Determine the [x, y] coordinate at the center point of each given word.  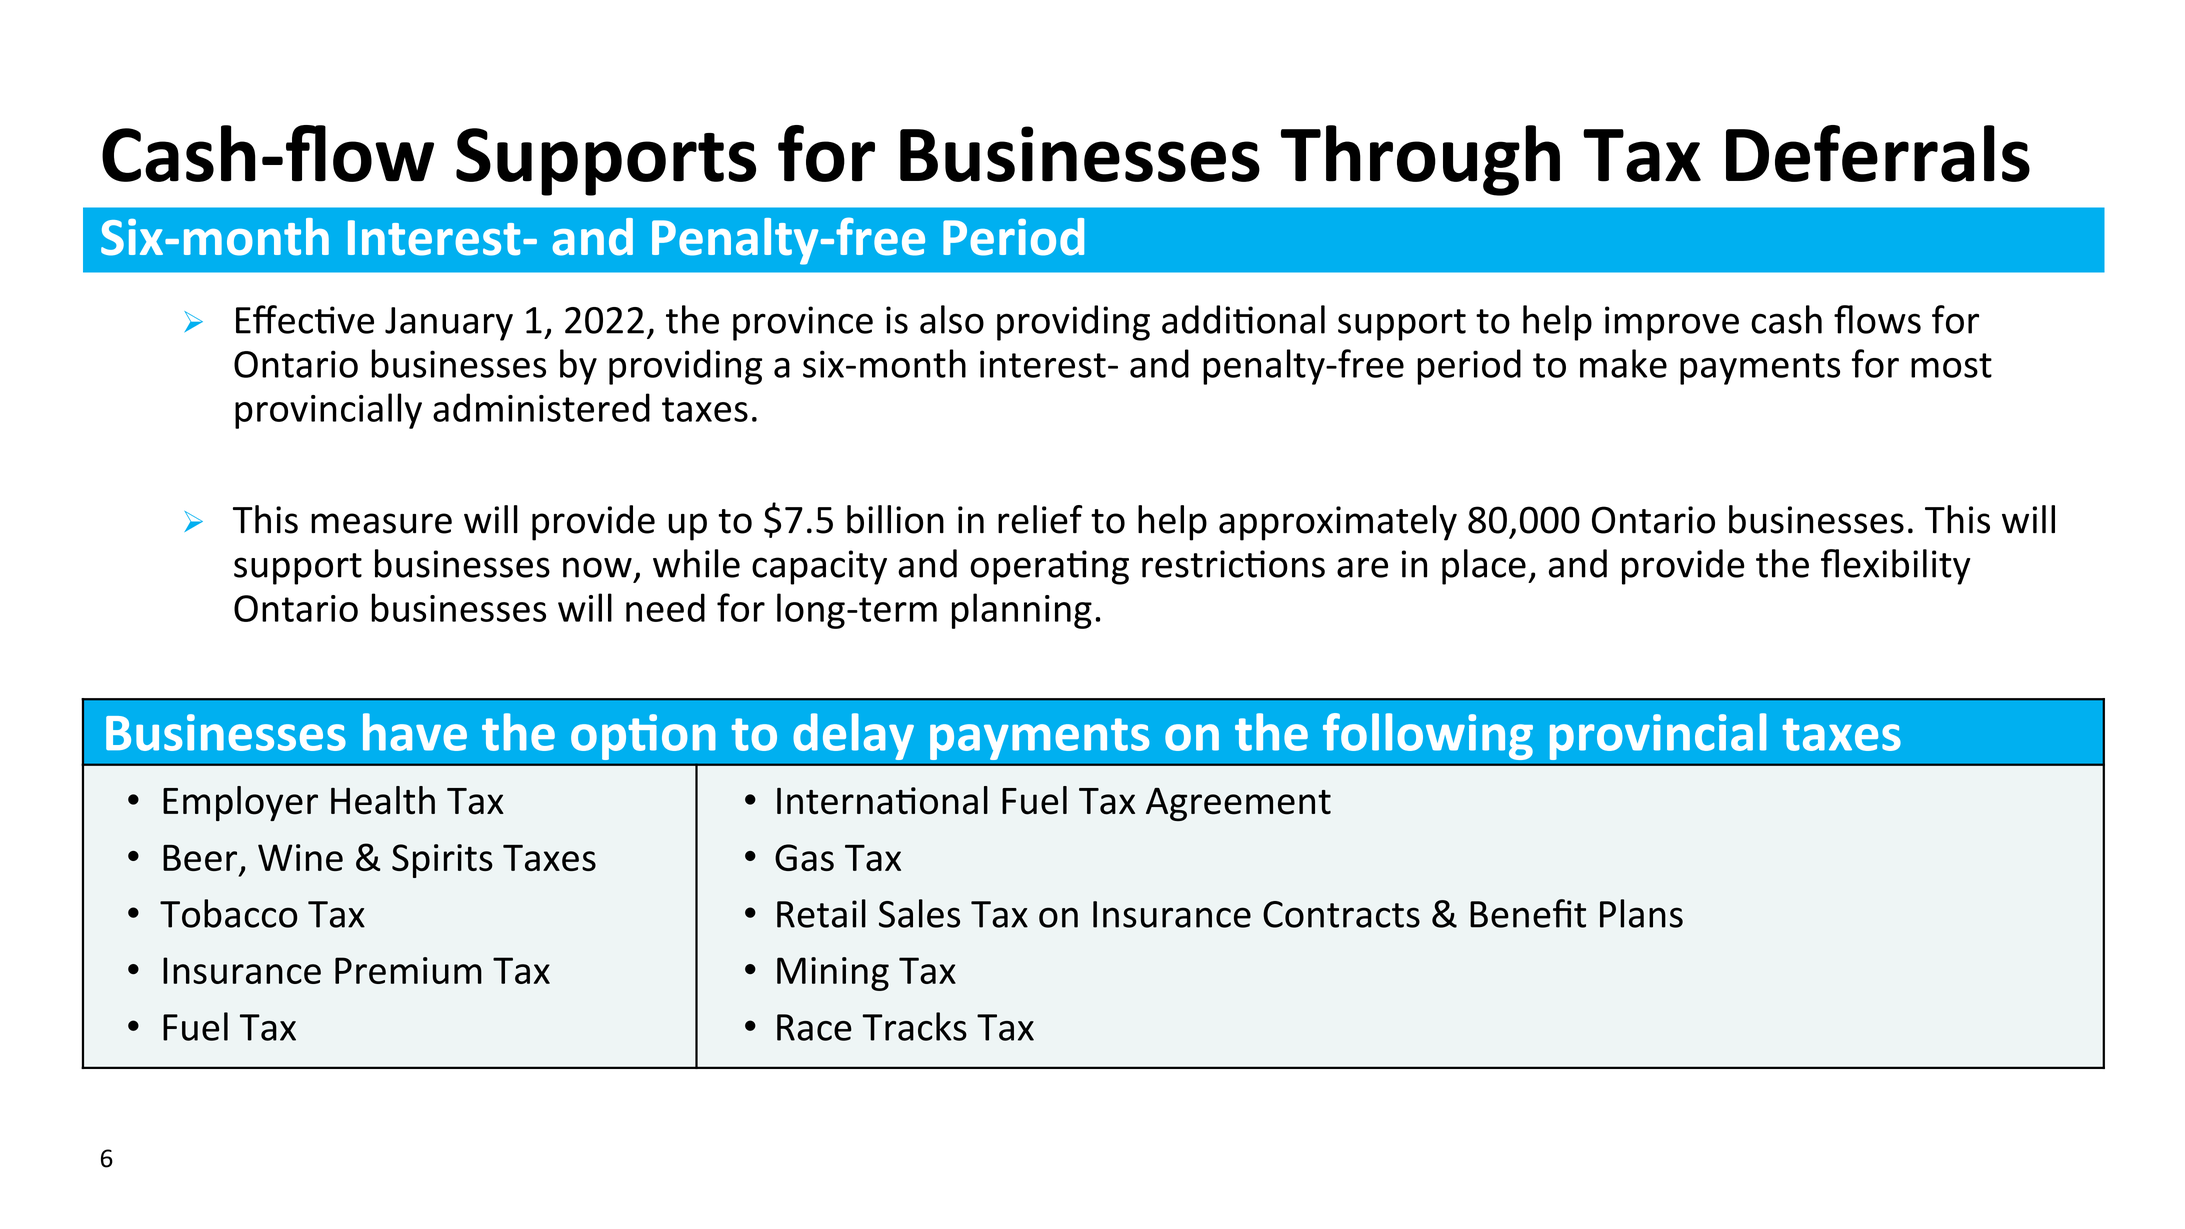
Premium [408, 970]
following [1428, 736]
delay [853, 736]
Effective [305, 319]
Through [1420, 160]
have [415, 732]
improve [1672, 323]
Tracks [915, 1026]
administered [541, 407]
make [1623, 363]
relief [1040, 519]
